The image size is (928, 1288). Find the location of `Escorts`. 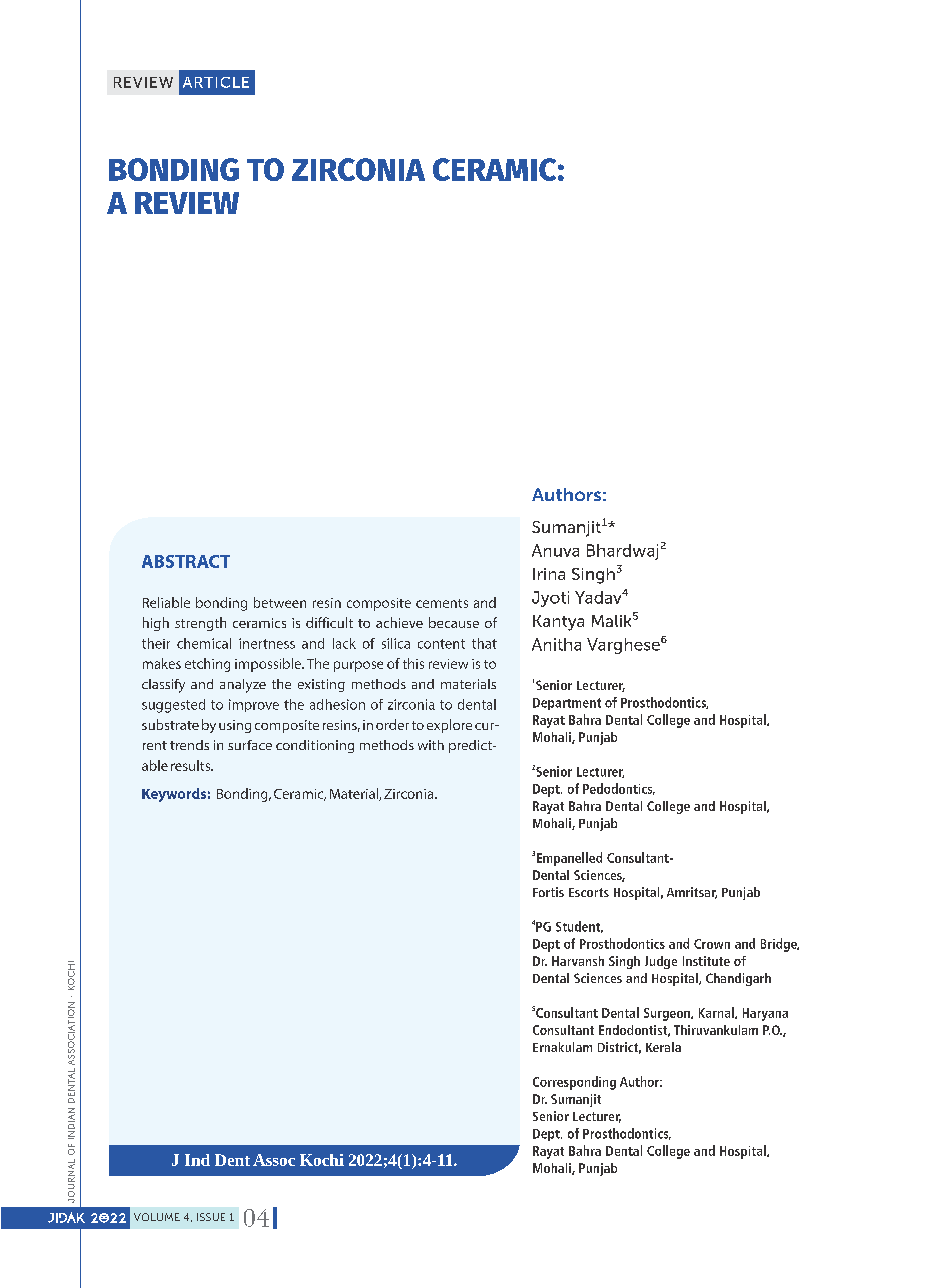

Escorts is located at coordinates (589, 892).
